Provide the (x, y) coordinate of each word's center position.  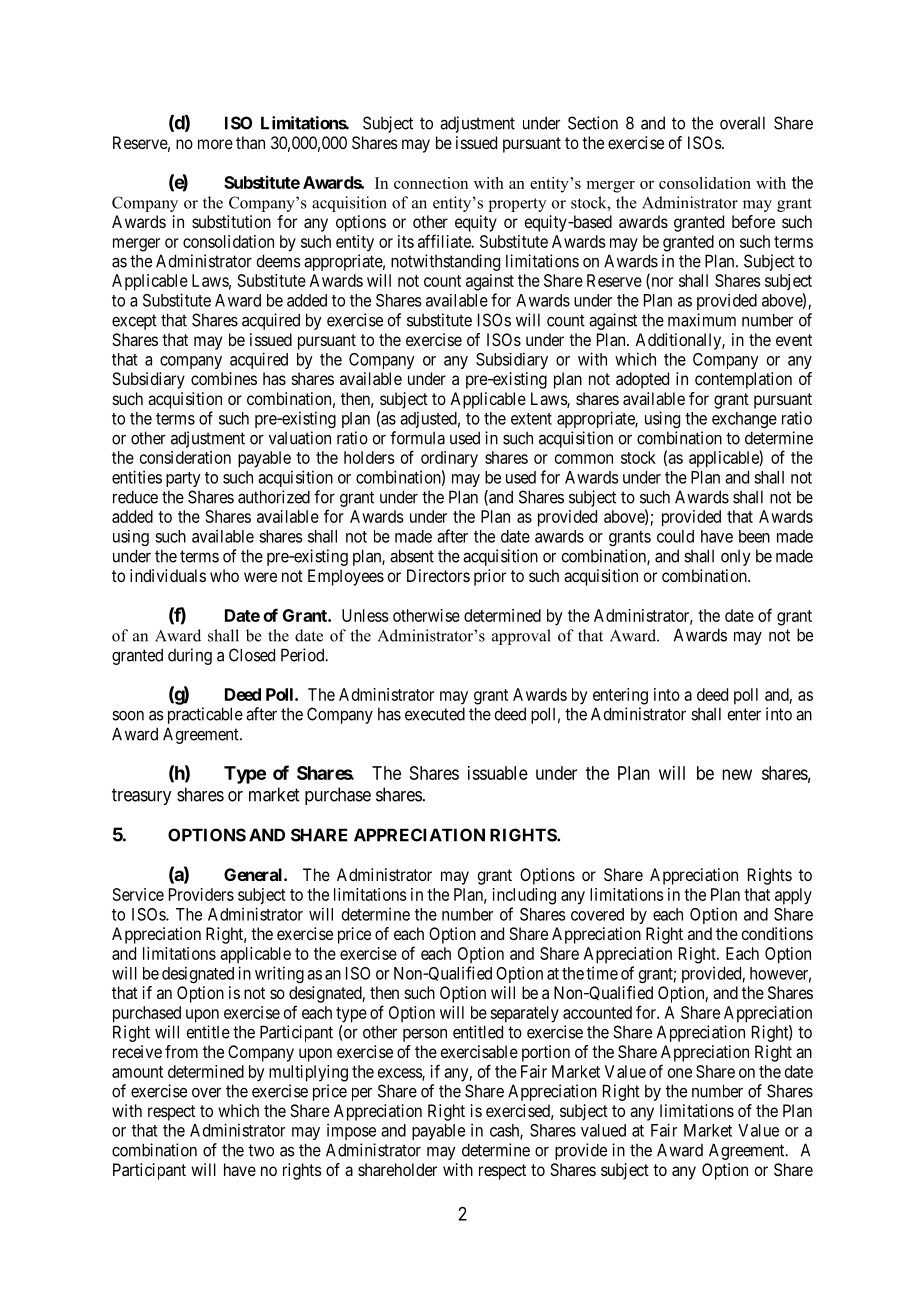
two (261, 1150)
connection (431, 183)
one (680, 1073)
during (190, 656)
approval (521, 637)
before (753, 221)
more (215, 144)
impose (351, 1131)
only (736, 558)
